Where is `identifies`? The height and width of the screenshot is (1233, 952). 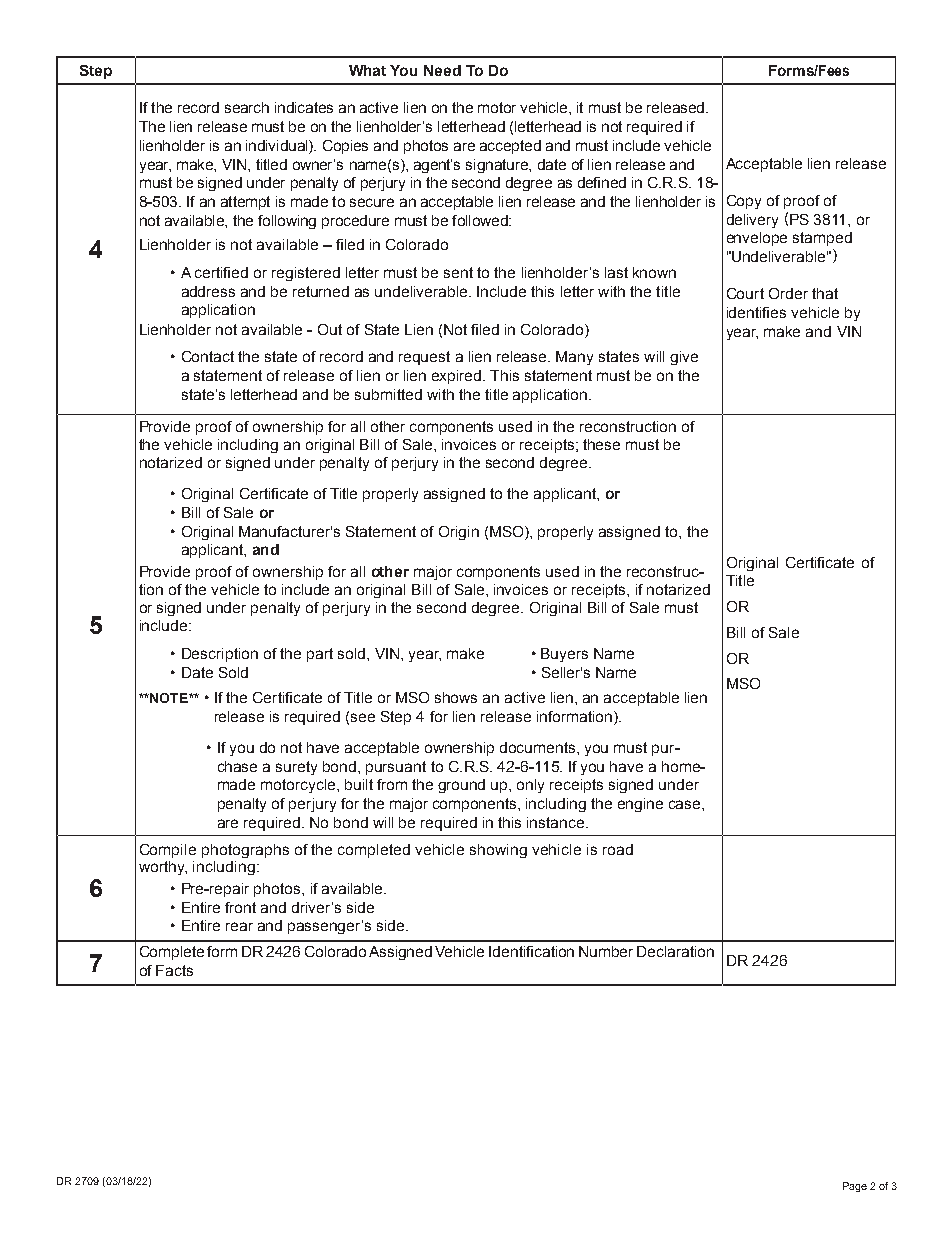 identifies is located at coordinates (756, 312).
